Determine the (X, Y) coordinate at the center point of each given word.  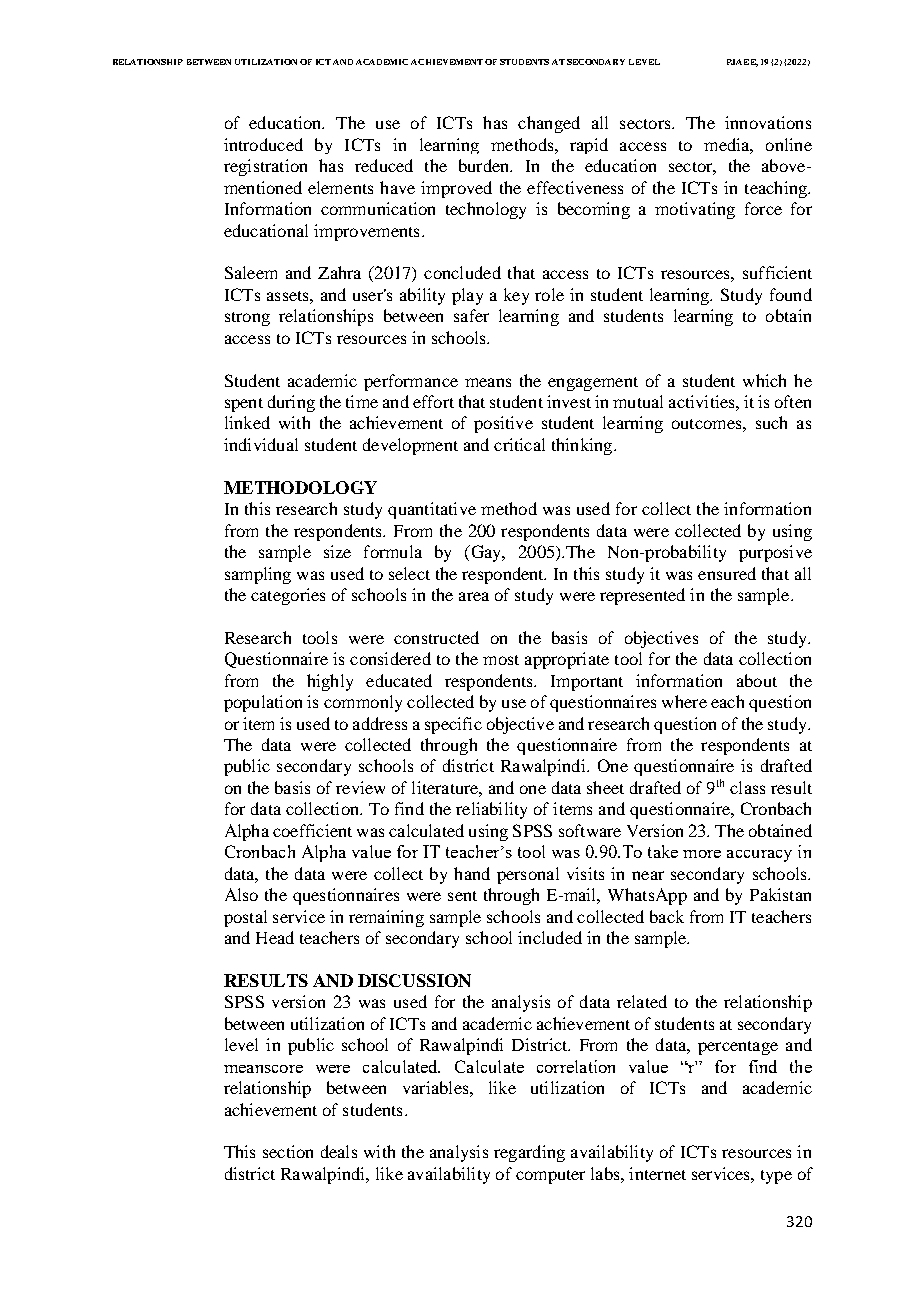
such (771, 422)
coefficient (312, 830)
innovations (768, 122)
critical (519, 444)
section (288, 1151)
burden (485, 165)
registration (265, 167)
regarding (529, 1153)
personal (528, 875)
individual (261, 444)
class (747, 787)
